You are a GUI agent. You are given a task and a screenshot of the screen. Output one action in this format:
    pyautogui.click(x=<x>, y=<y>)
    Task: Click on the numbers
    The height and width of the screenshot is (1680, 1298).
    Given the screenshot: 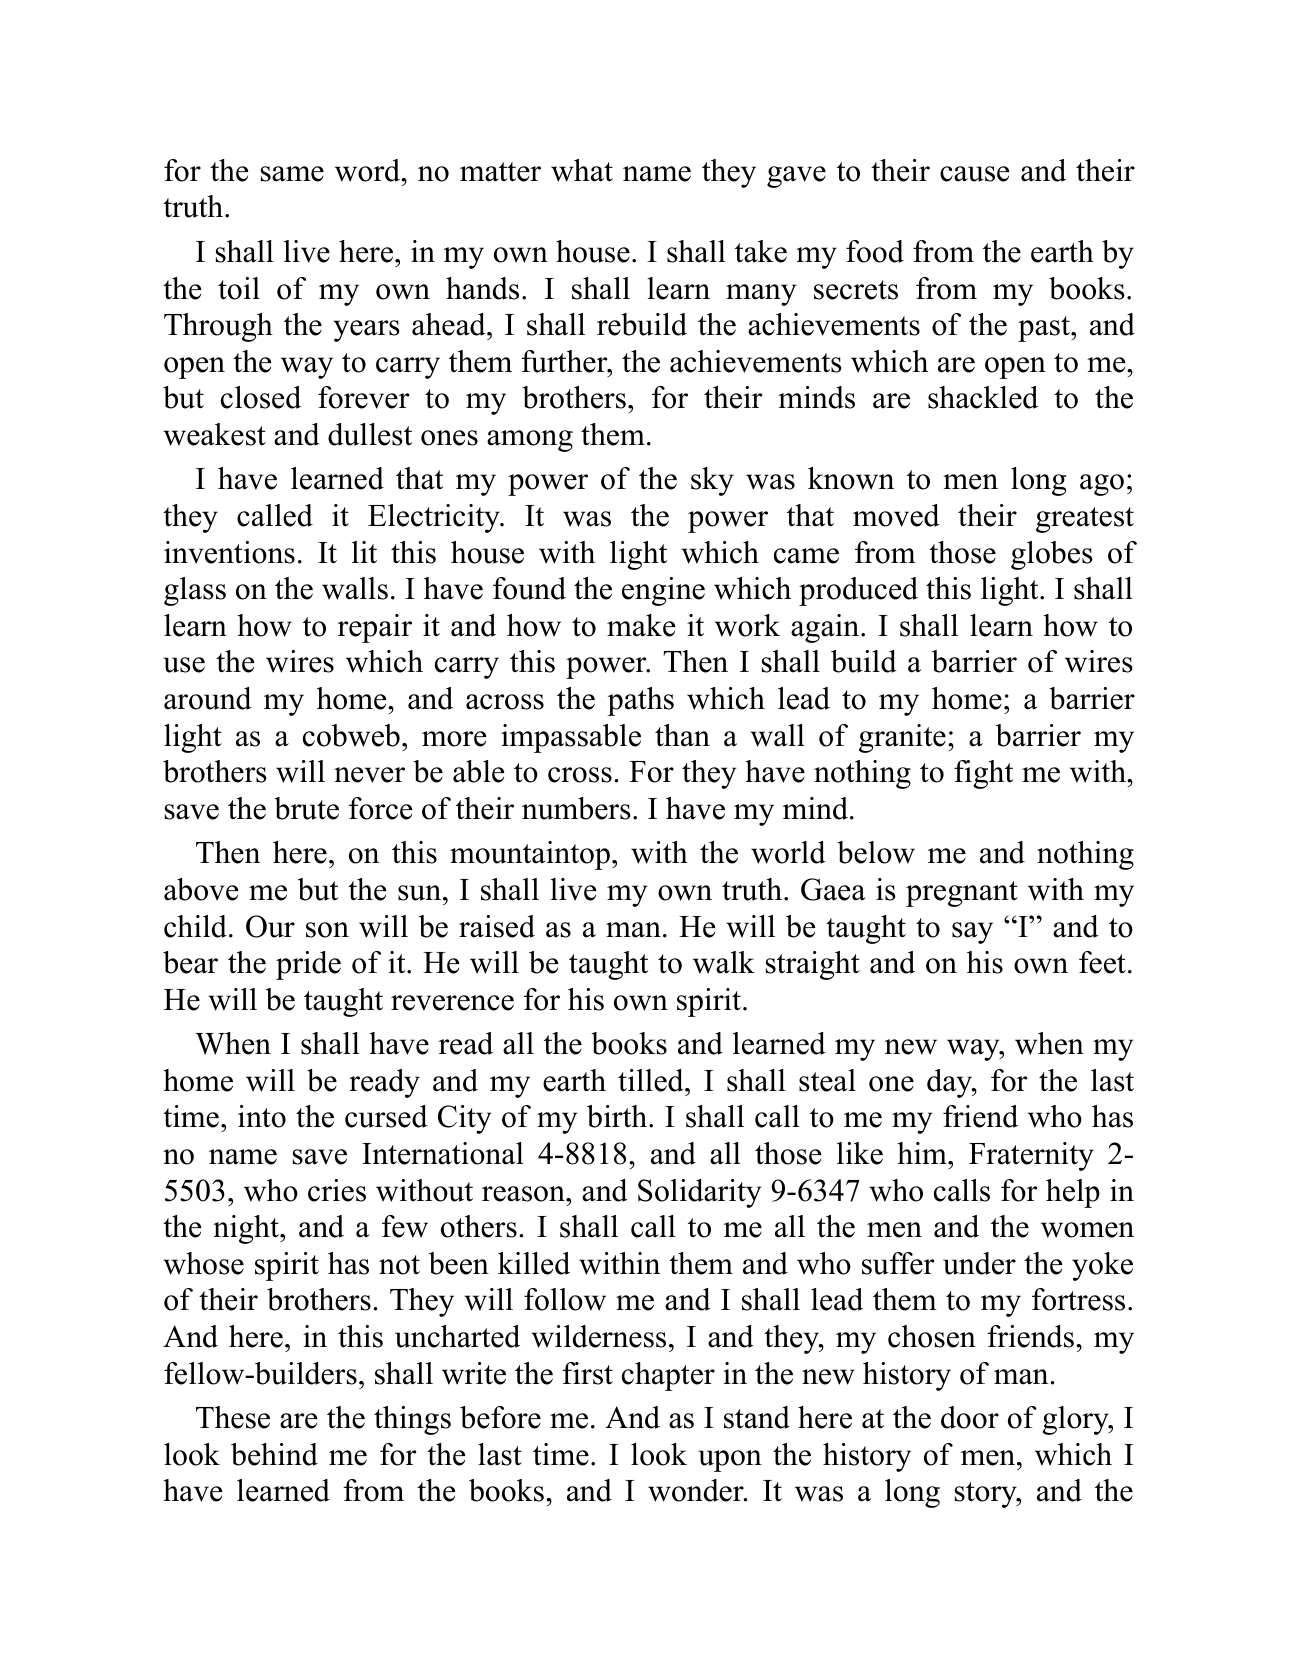 What is the action you would take?
    pyautogui.click(x=576, y=808)
